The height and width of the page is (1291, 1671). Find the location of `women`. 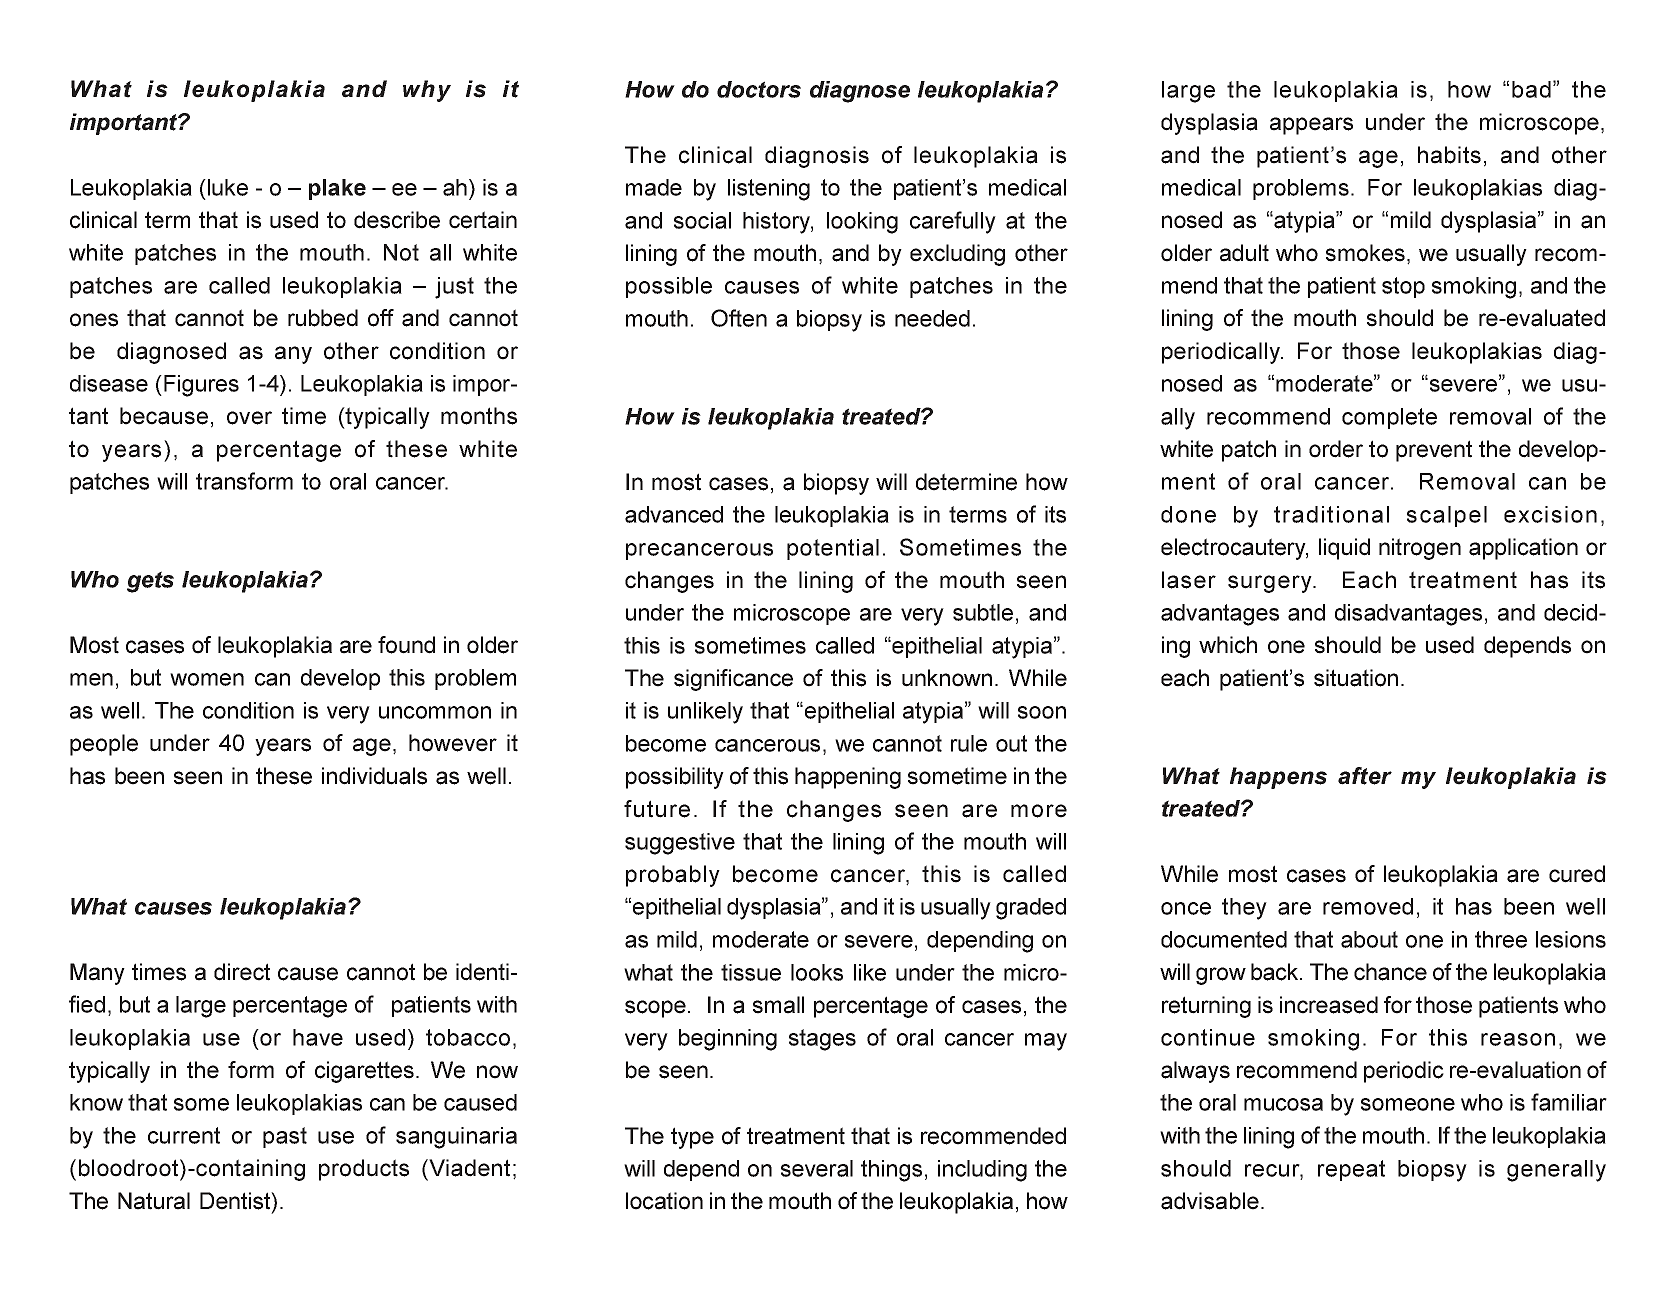

women is located at coordinates (207, 679).
